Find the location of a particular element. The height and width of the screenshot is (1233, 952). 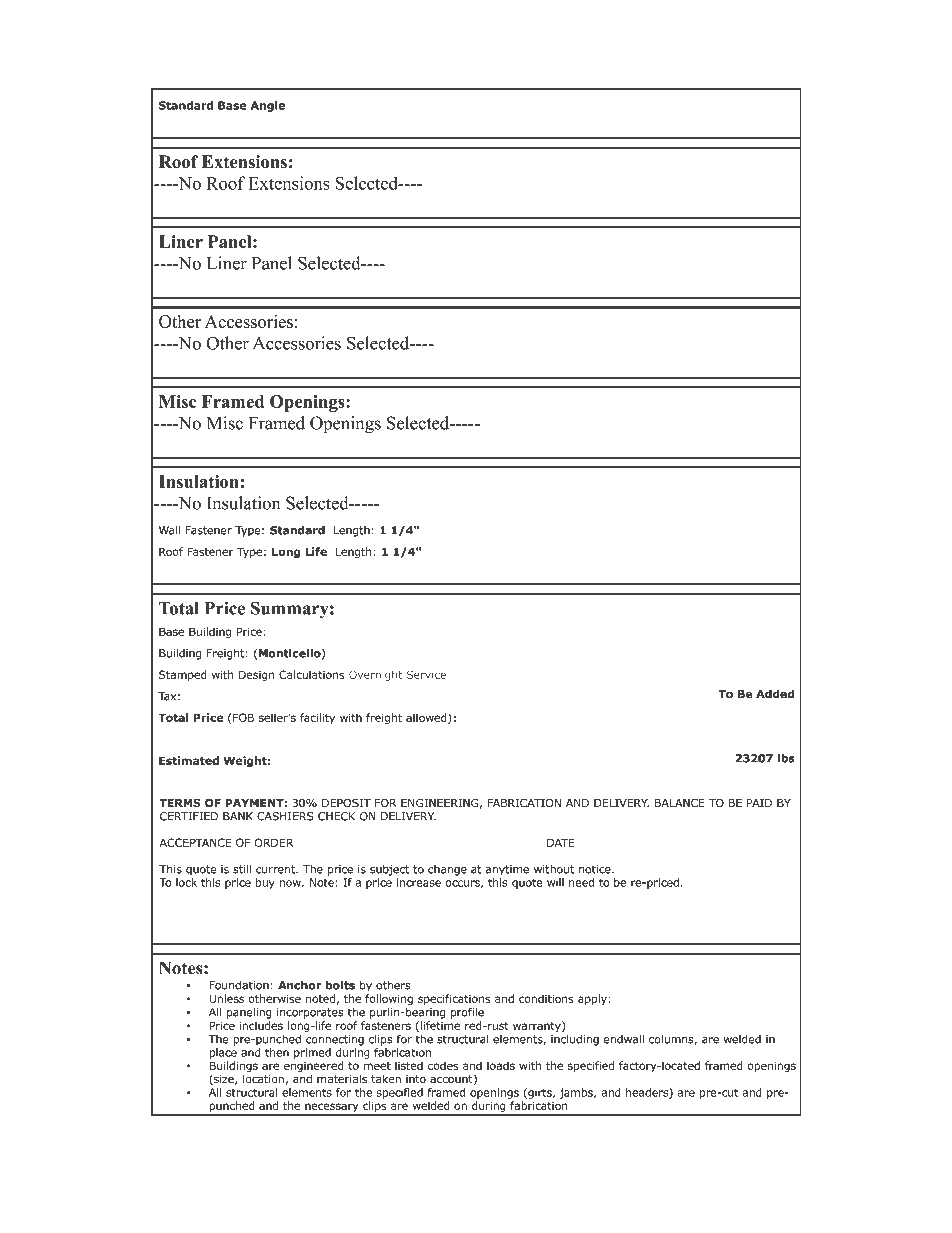

Service is located at coordinates (426, 674).
